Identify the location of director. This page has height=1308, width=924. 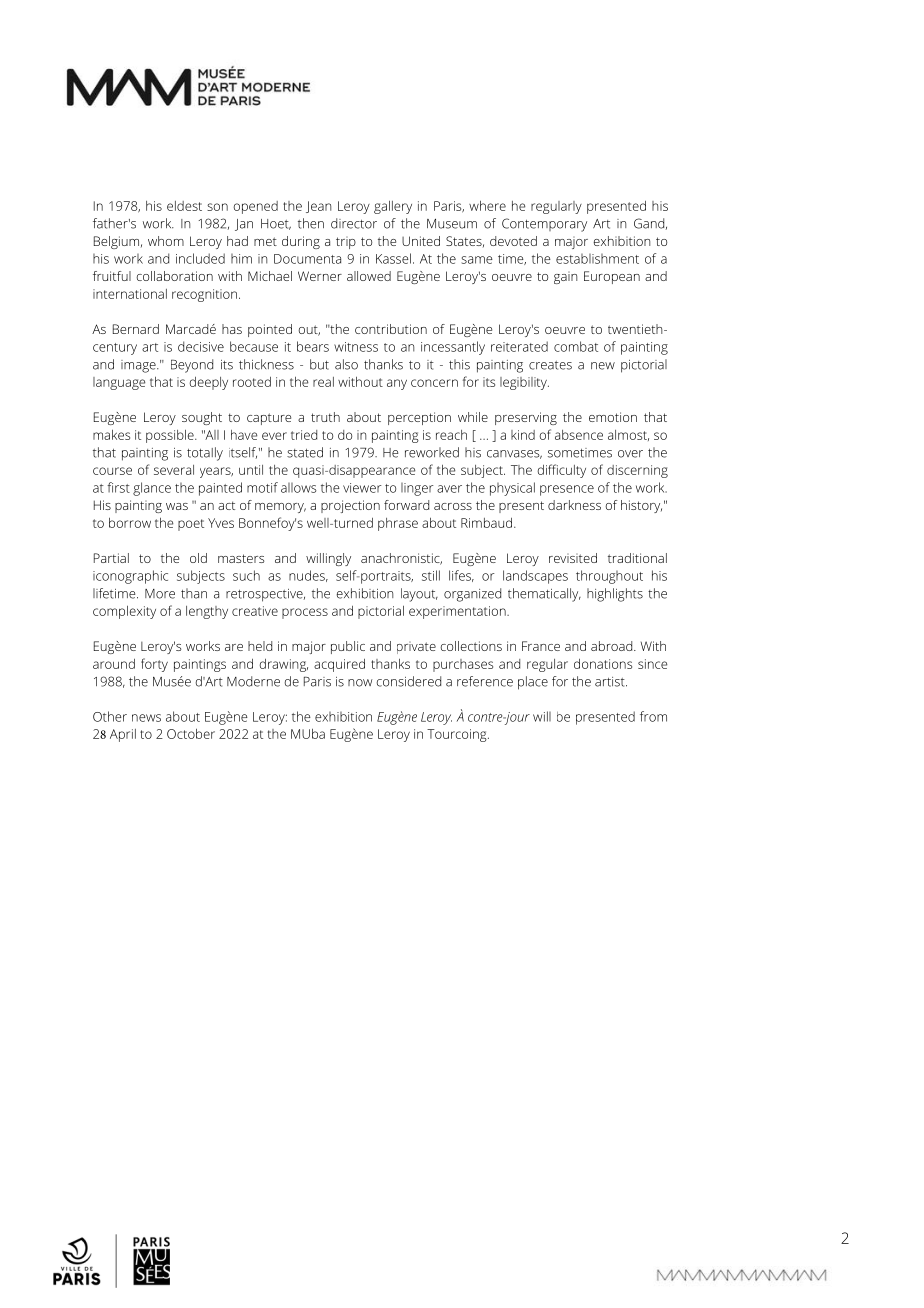
(354, 223).
